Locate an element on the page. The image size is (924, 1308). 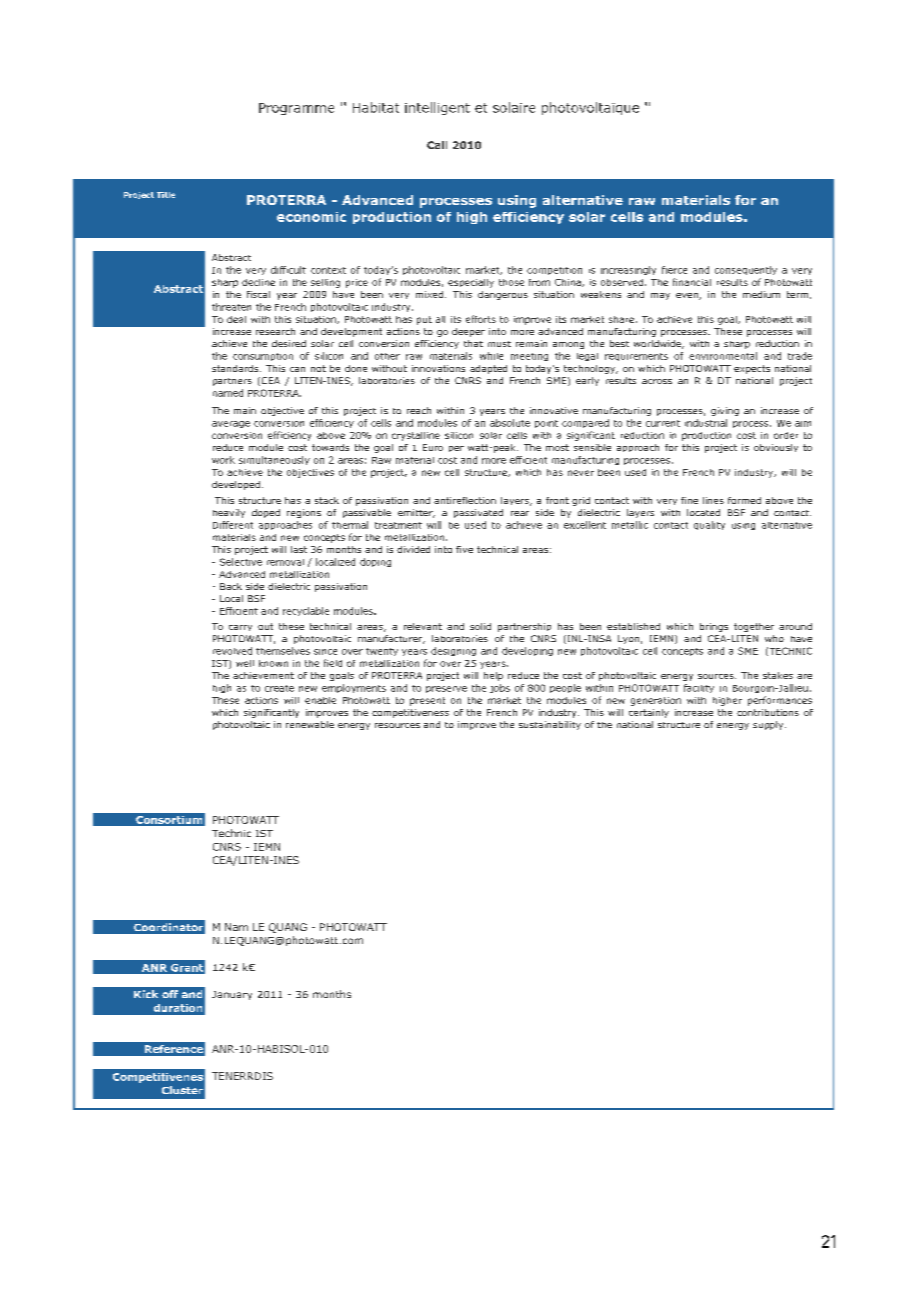
brings is located at coordinates (714, 627).
